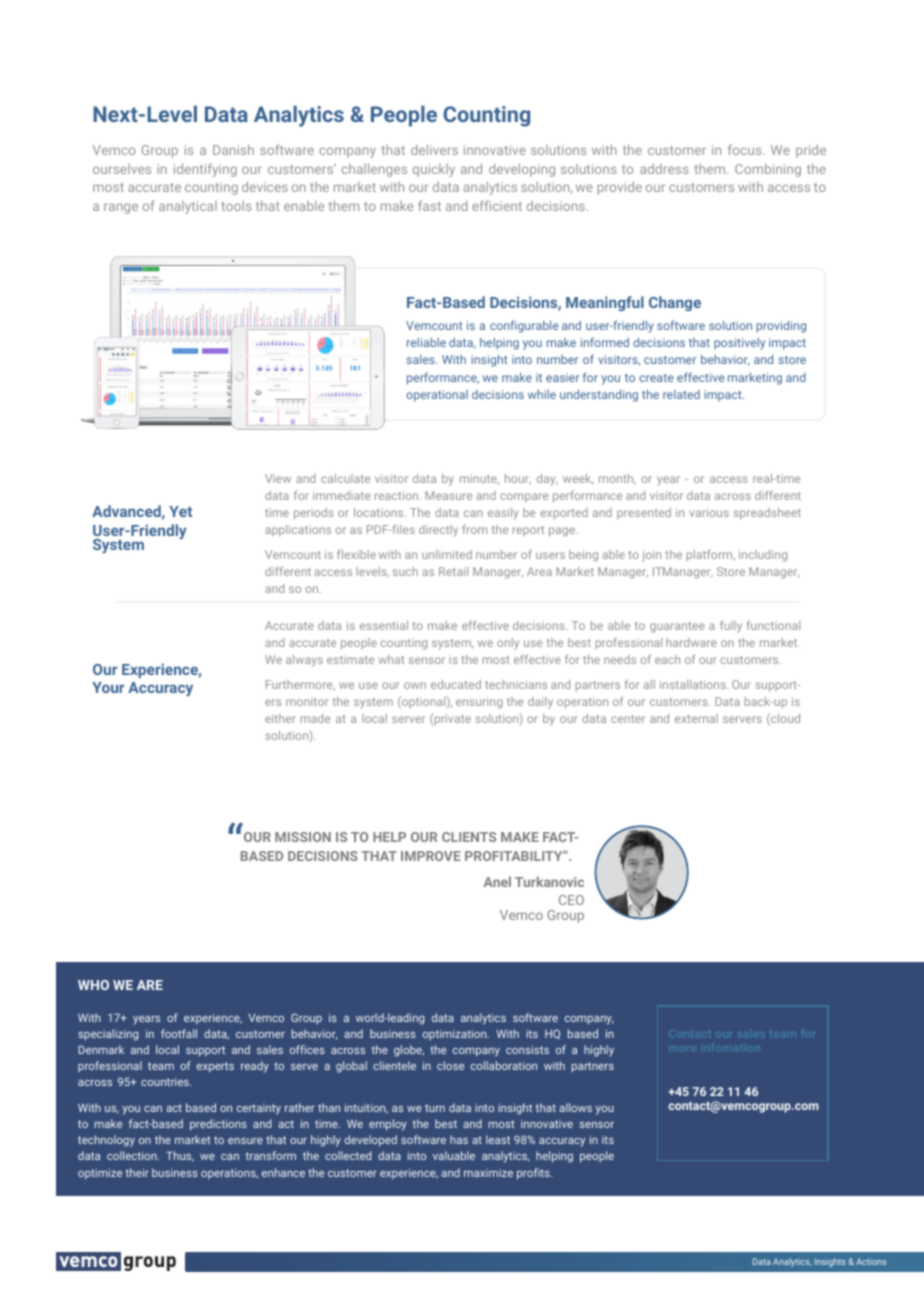 Image resolution: width=924 pixels, height=1308 pixels. What do you see at coordinates (180, 511) in the image?
I see `Yet` at bounding box center [180, 511].
